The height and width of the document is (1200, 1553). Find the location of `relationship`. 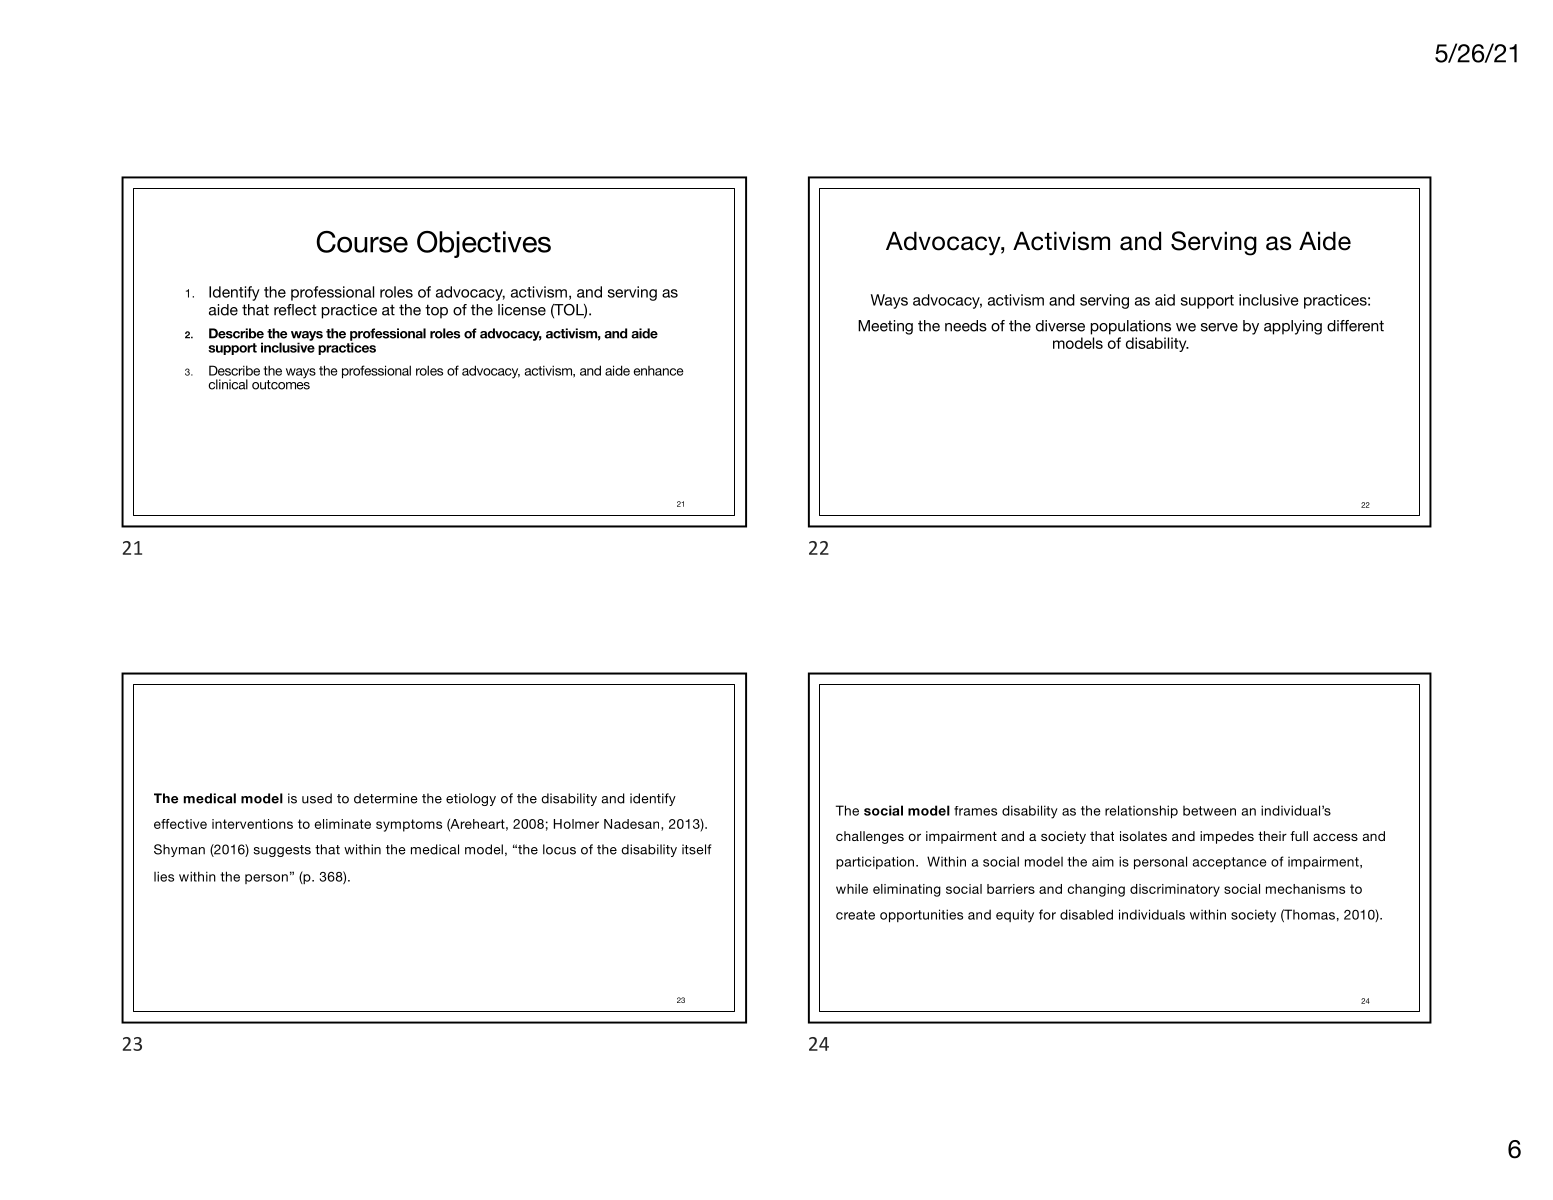

relationship is located at coordinates (1141, 812).
